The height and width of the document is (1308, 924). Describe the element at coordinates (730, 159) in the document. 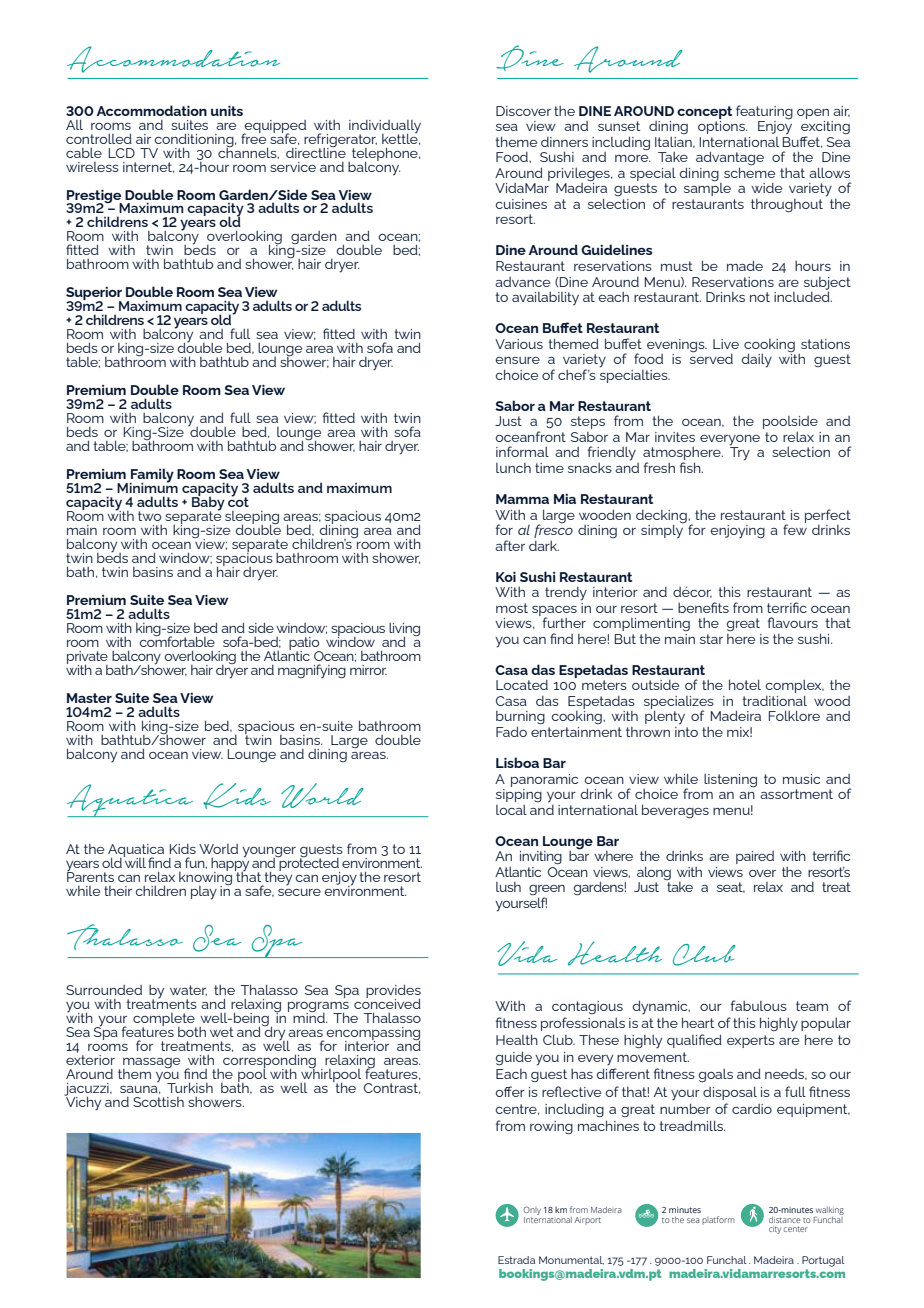

I see `advantage` at that location.
